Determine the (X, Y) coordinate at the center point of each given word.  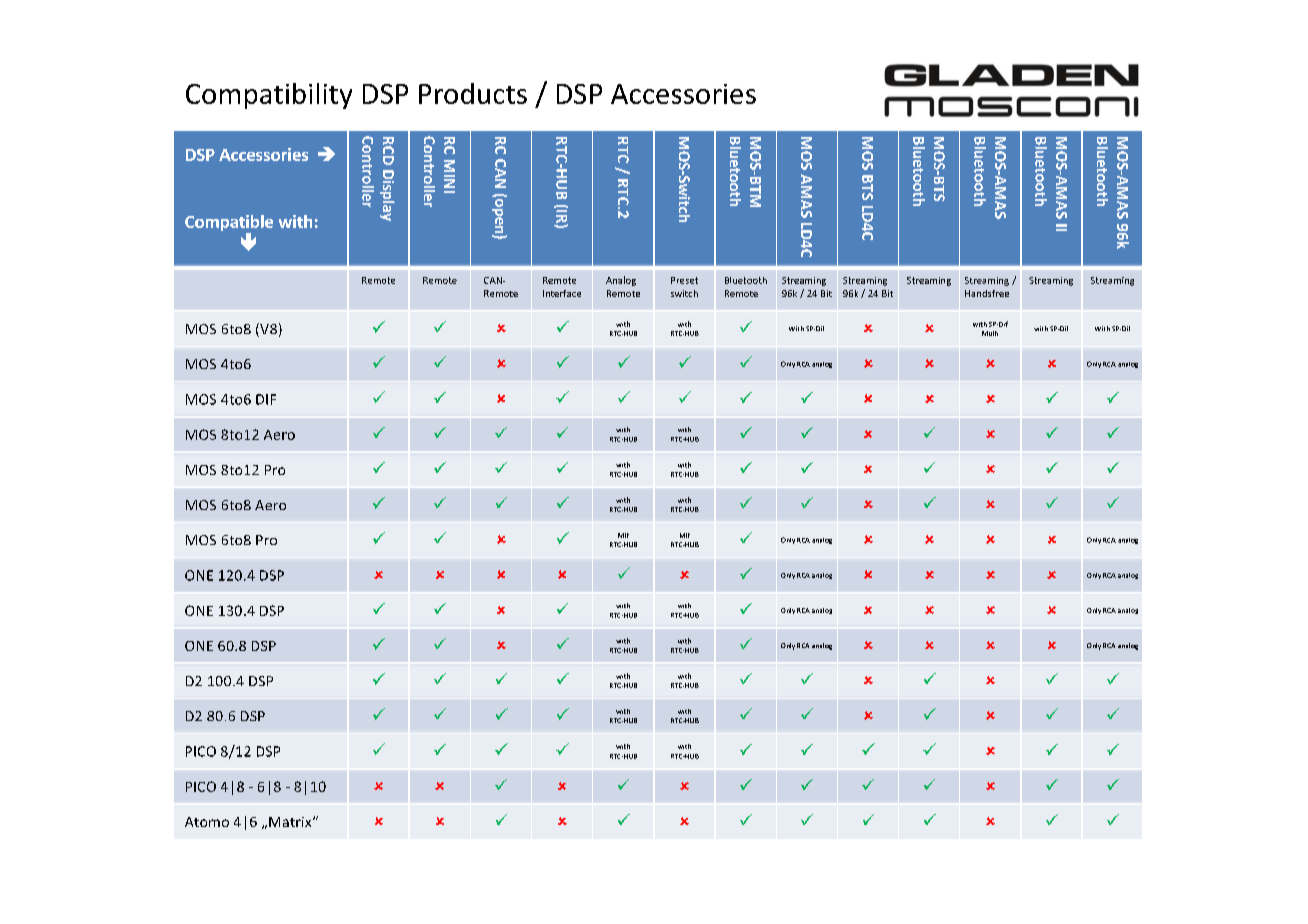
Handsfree (987, 293)
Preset (684, 280)
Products (473, 93)
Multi (990, 333)
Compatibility (269, 96)
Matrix (291, 822)
